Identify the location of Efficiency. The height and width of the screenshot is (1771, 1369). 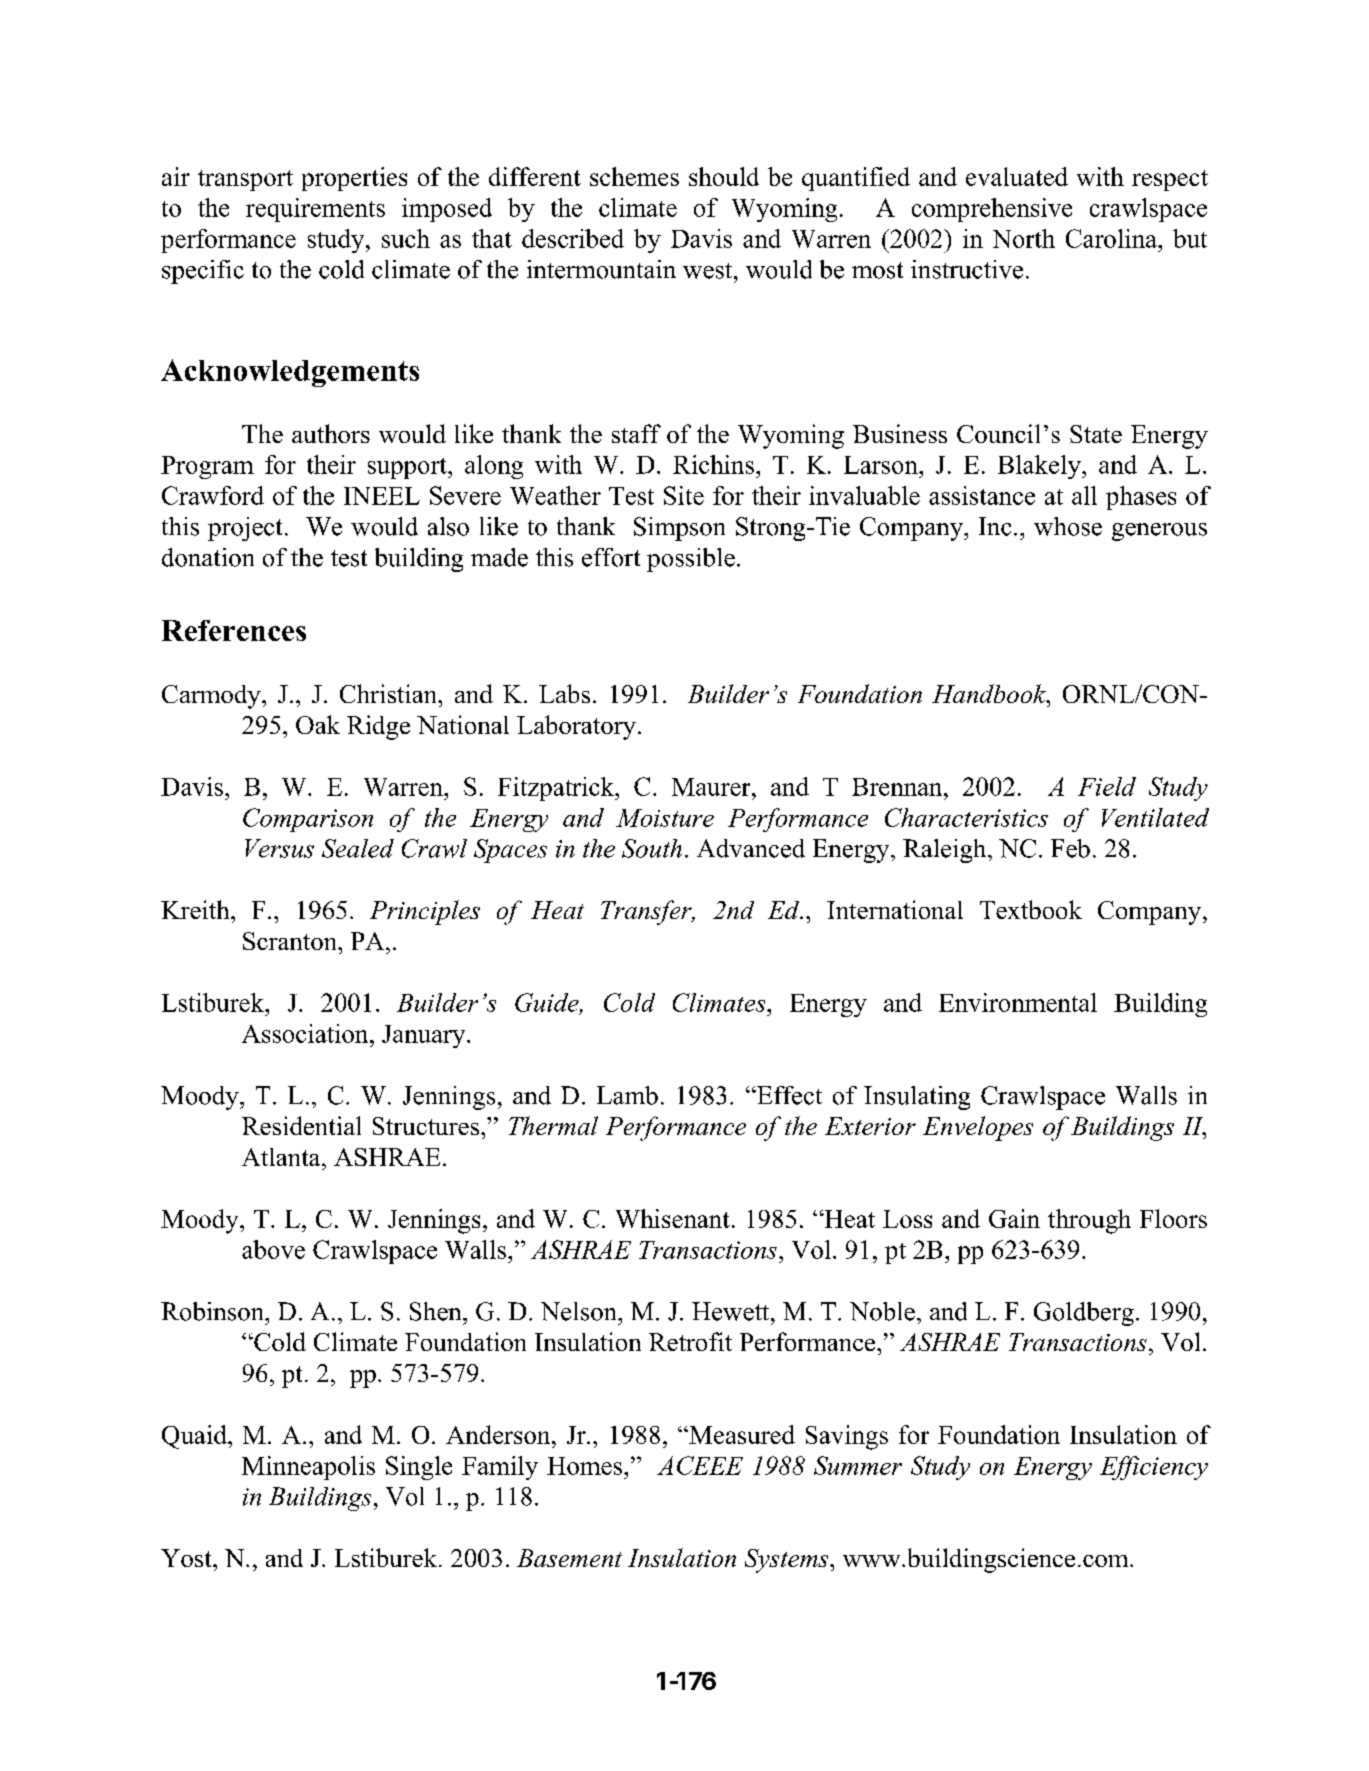
(1154, 1468).
